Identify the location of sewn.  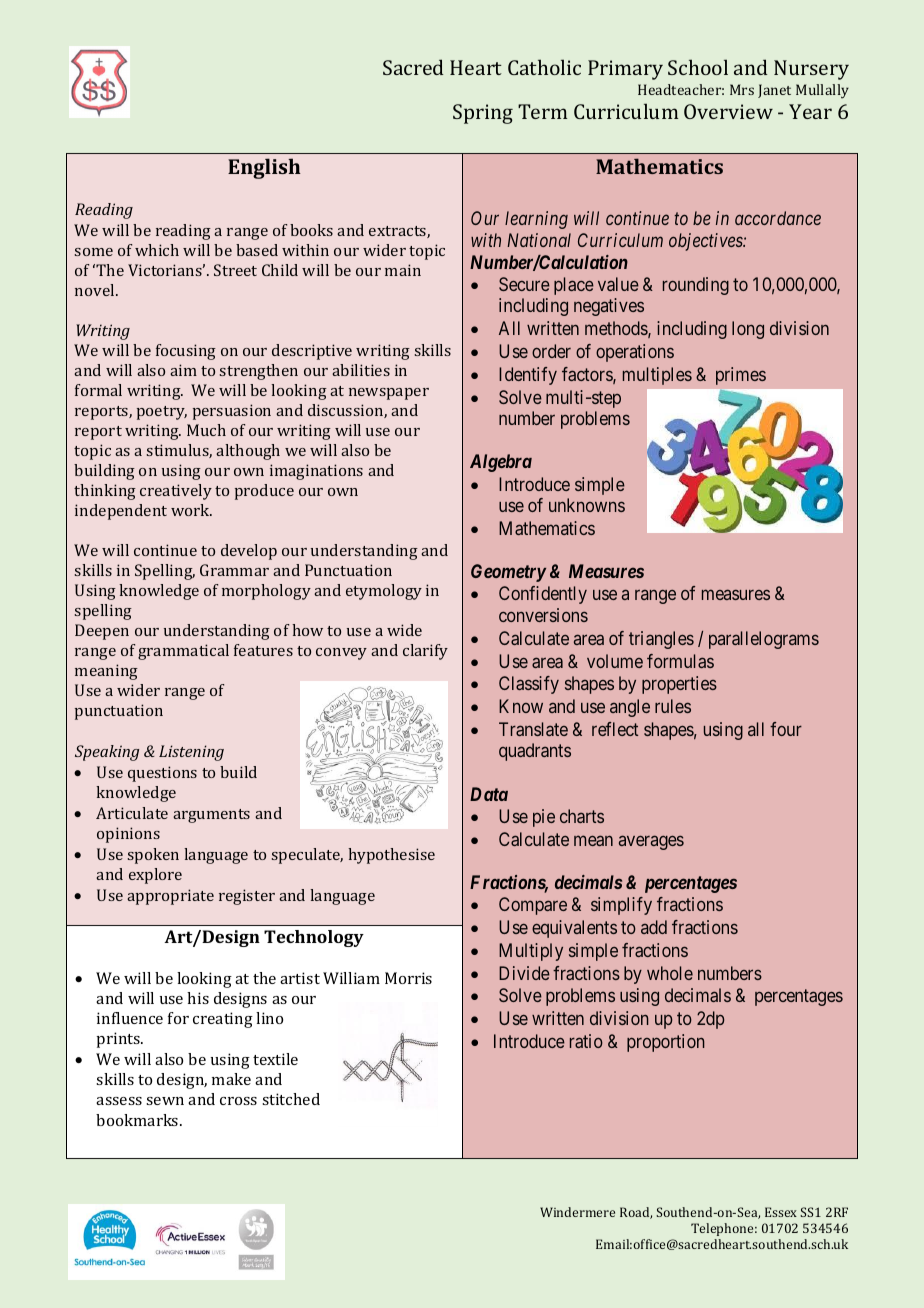
(165, 1101).
